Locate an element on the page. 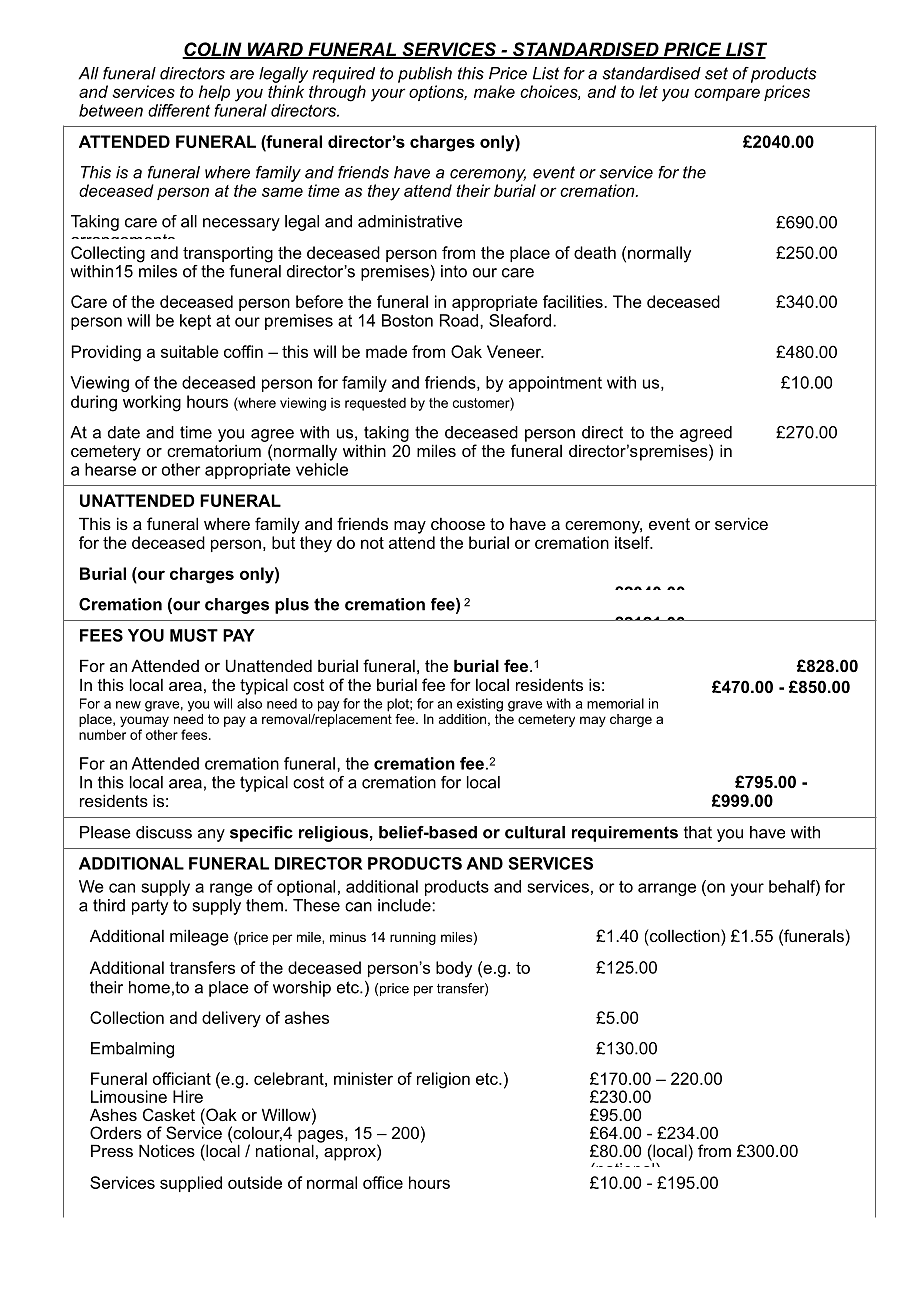 This document has width=924, height=1307. MUST is located at coordinates (194, 635).
